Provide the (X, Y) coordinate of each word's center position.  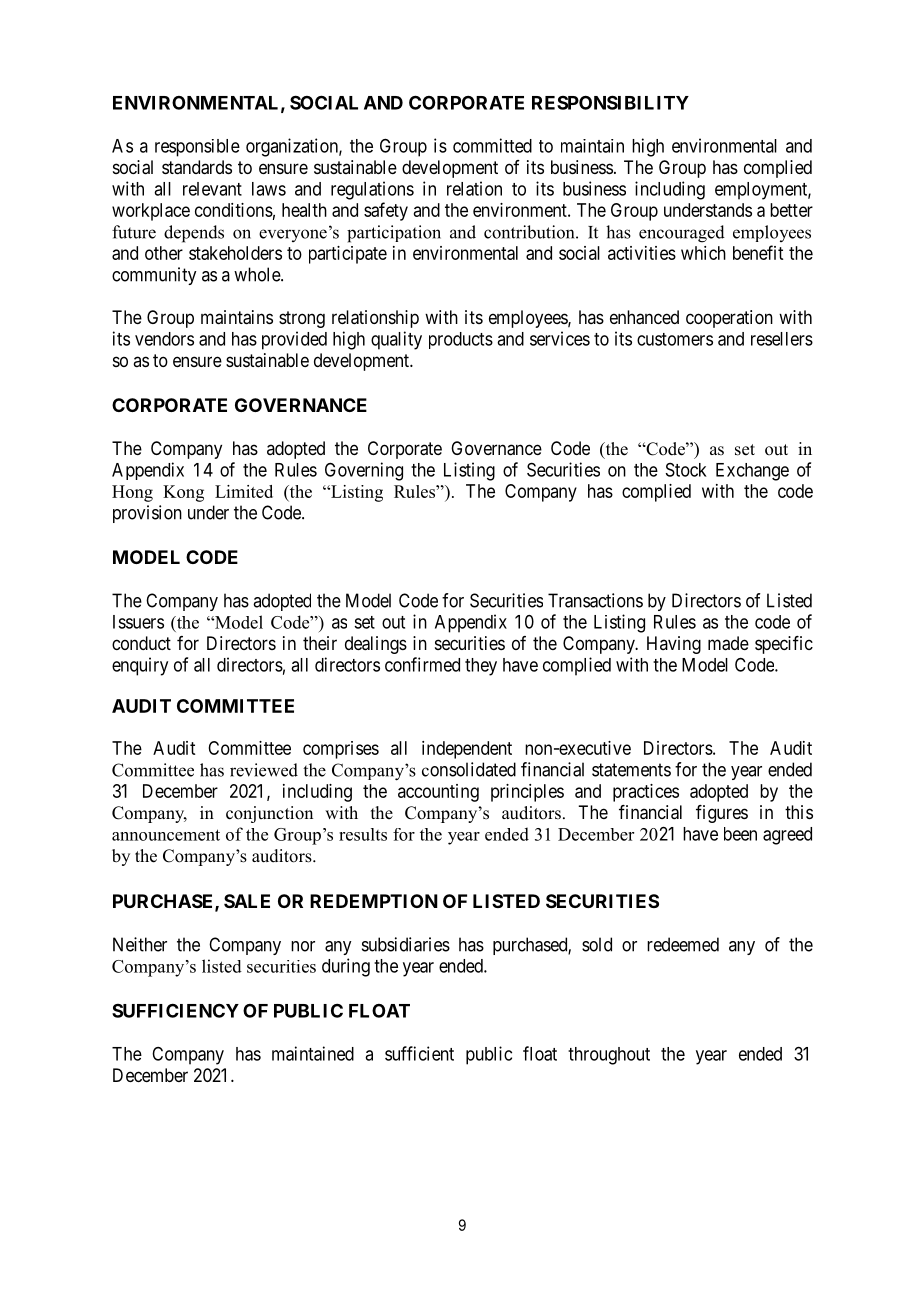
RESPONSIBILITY (610, 102)
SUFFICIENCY (175, 1010)
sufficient (419, 1053)
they (481, 667)
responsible (197, 148)
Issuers (138, 622)
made (728, 643)
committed (492, 145)
